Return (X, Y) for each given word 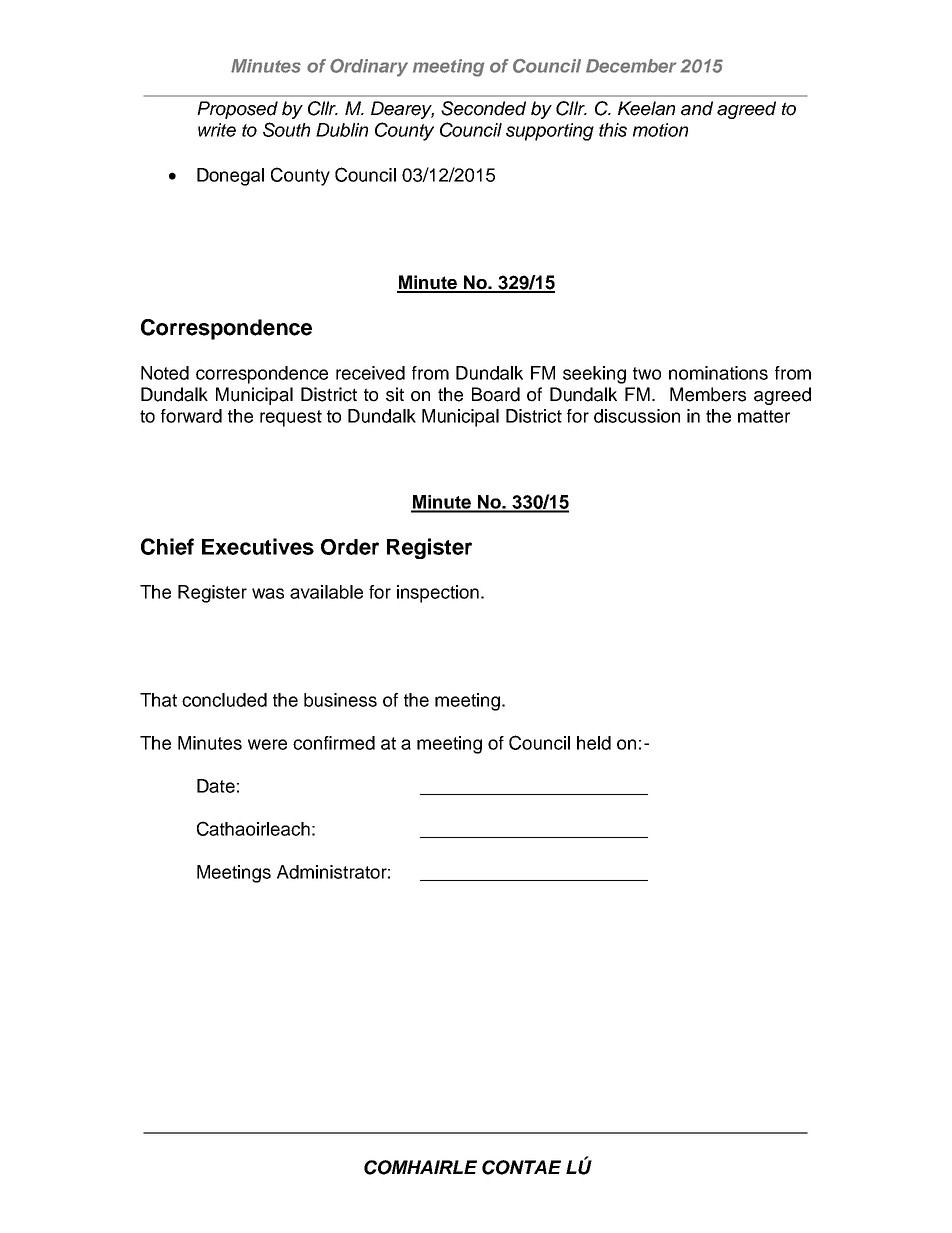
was (268, 593)
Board (496, 394)
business (340, 700)
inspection (438, 594)
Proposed (237, 110)
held (594, 743)
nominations (718, 373)
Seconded (483, 108)
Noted (165, 373)
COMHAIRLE (420, 1167)
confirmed (334, 743)
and (697, 108)
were (267, 744)
